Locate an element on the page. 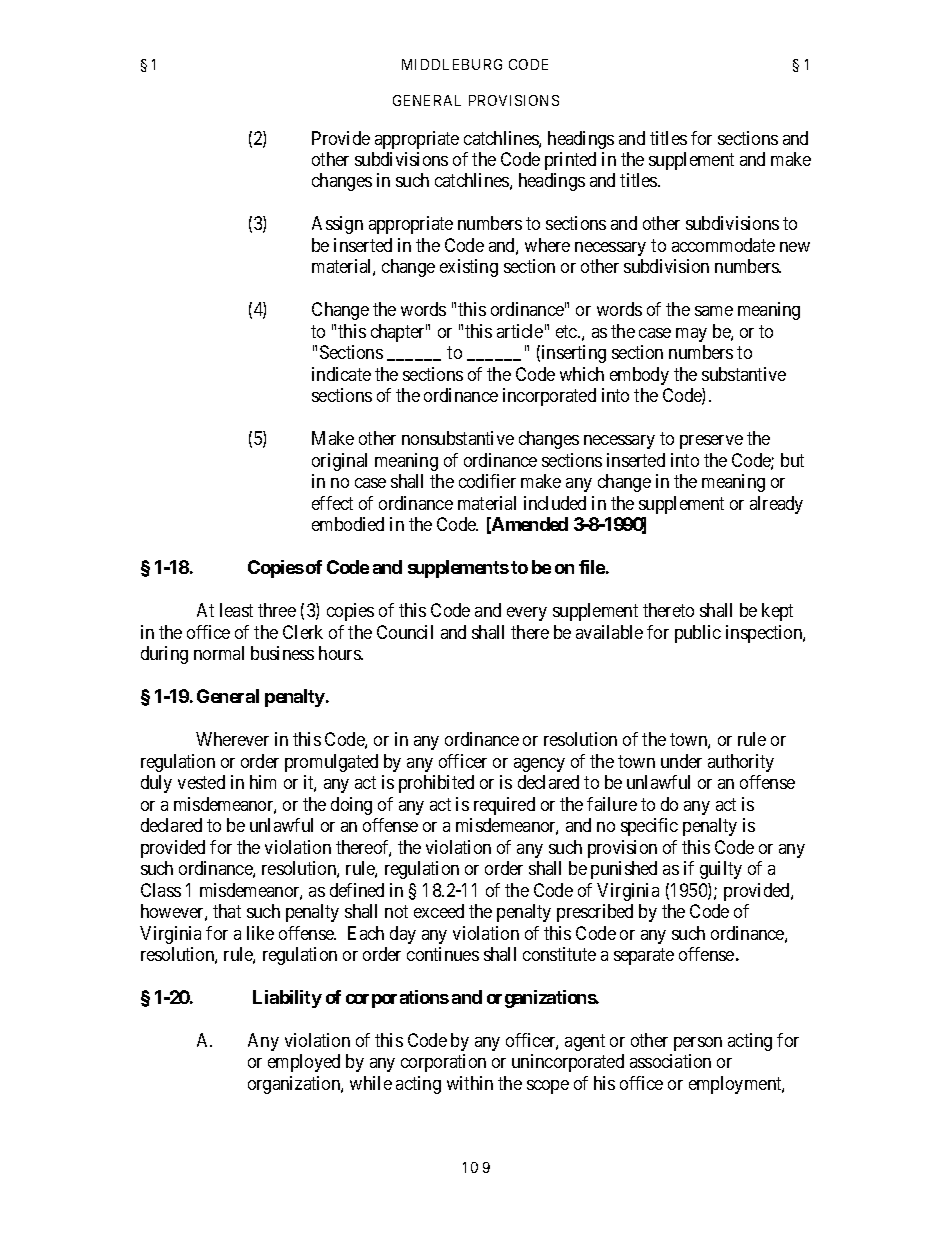  least is located at coordinates (236, 610).
